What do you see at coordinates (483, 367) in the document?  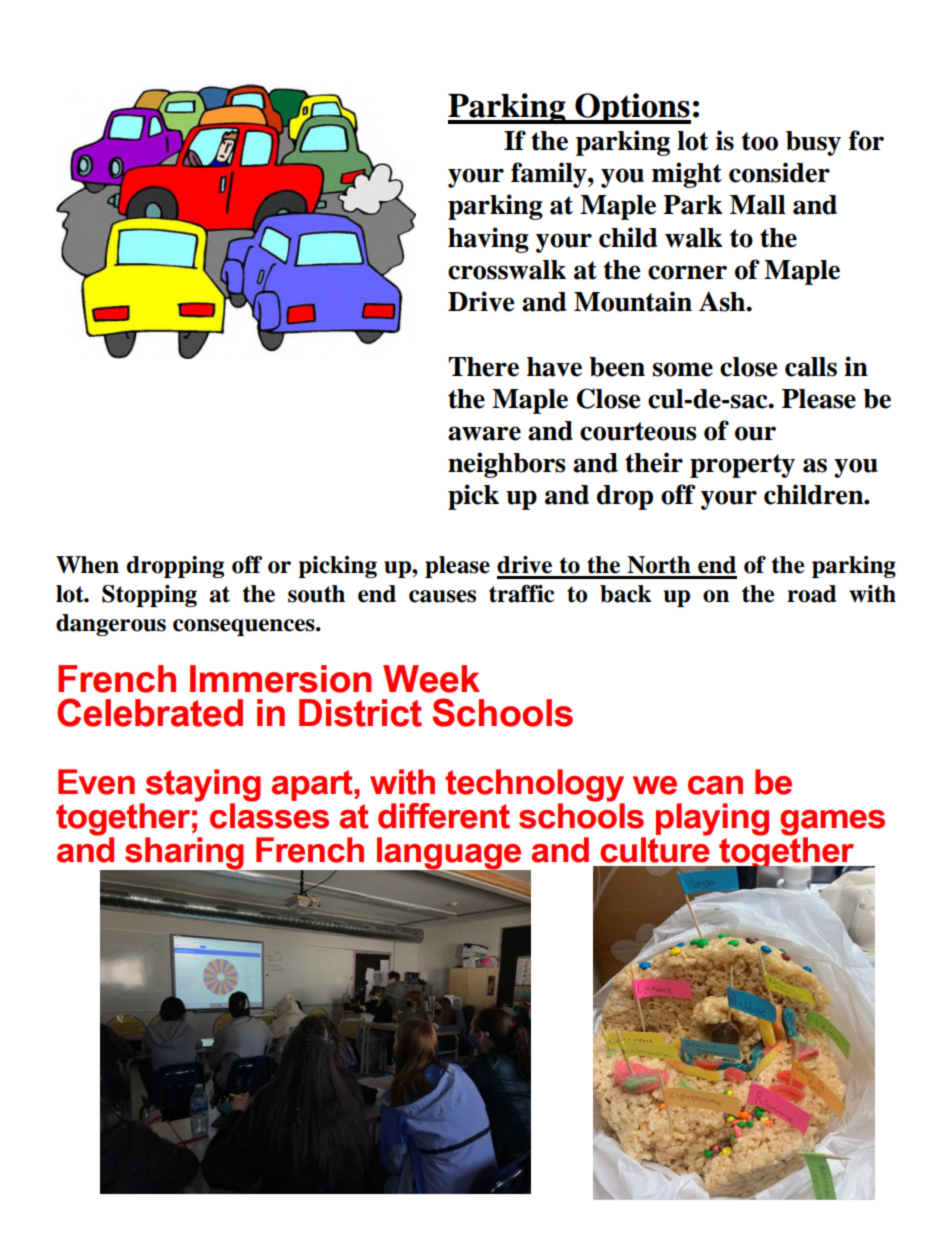 I see `There` at bounding box center [483, 367].
